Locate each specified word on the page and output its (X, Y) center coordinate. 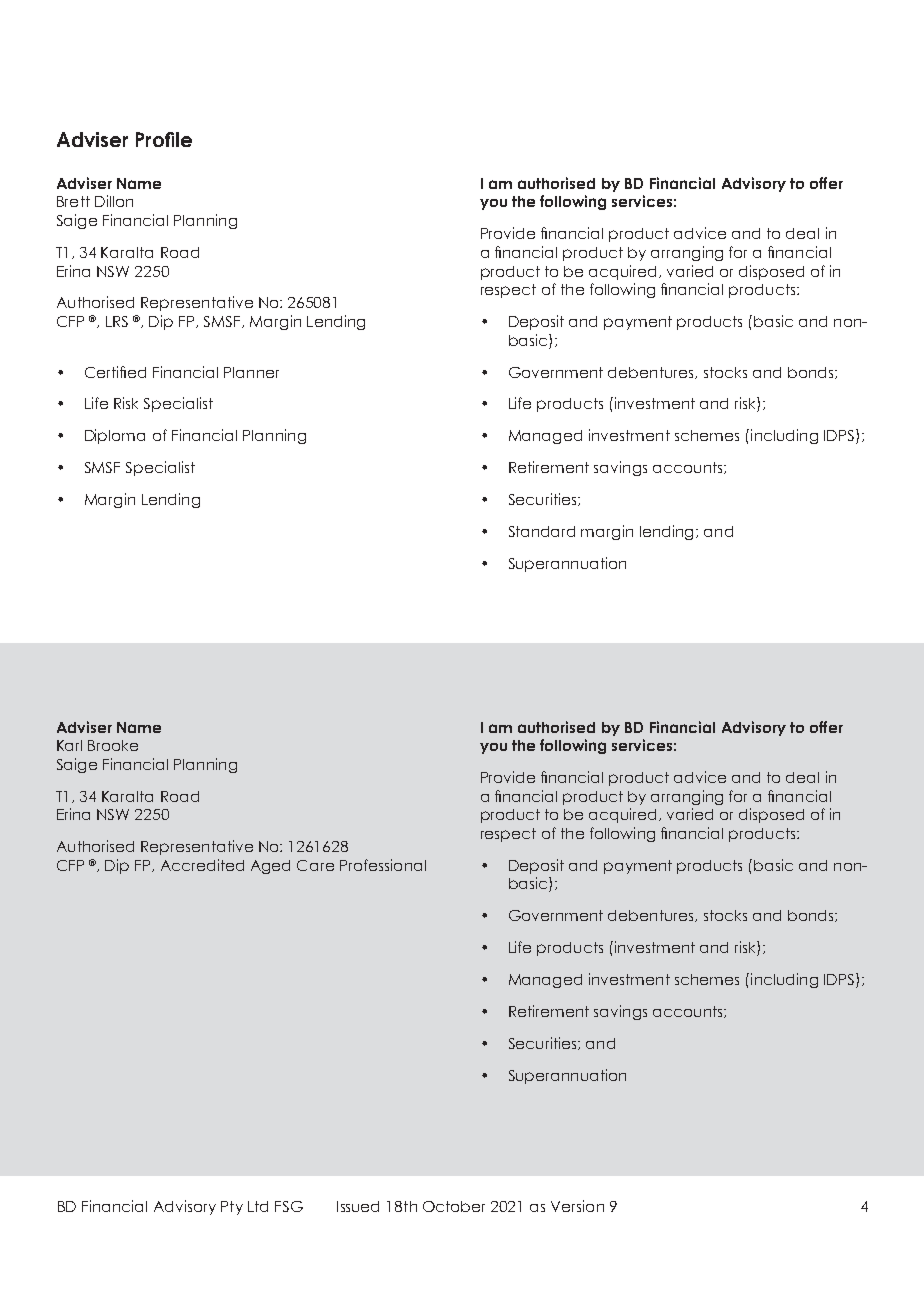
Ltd (258, 1206)
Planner (251, 372)
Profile (164, 139)
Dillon (114, 201)
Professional (383, 865)
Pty (232, 1208)
